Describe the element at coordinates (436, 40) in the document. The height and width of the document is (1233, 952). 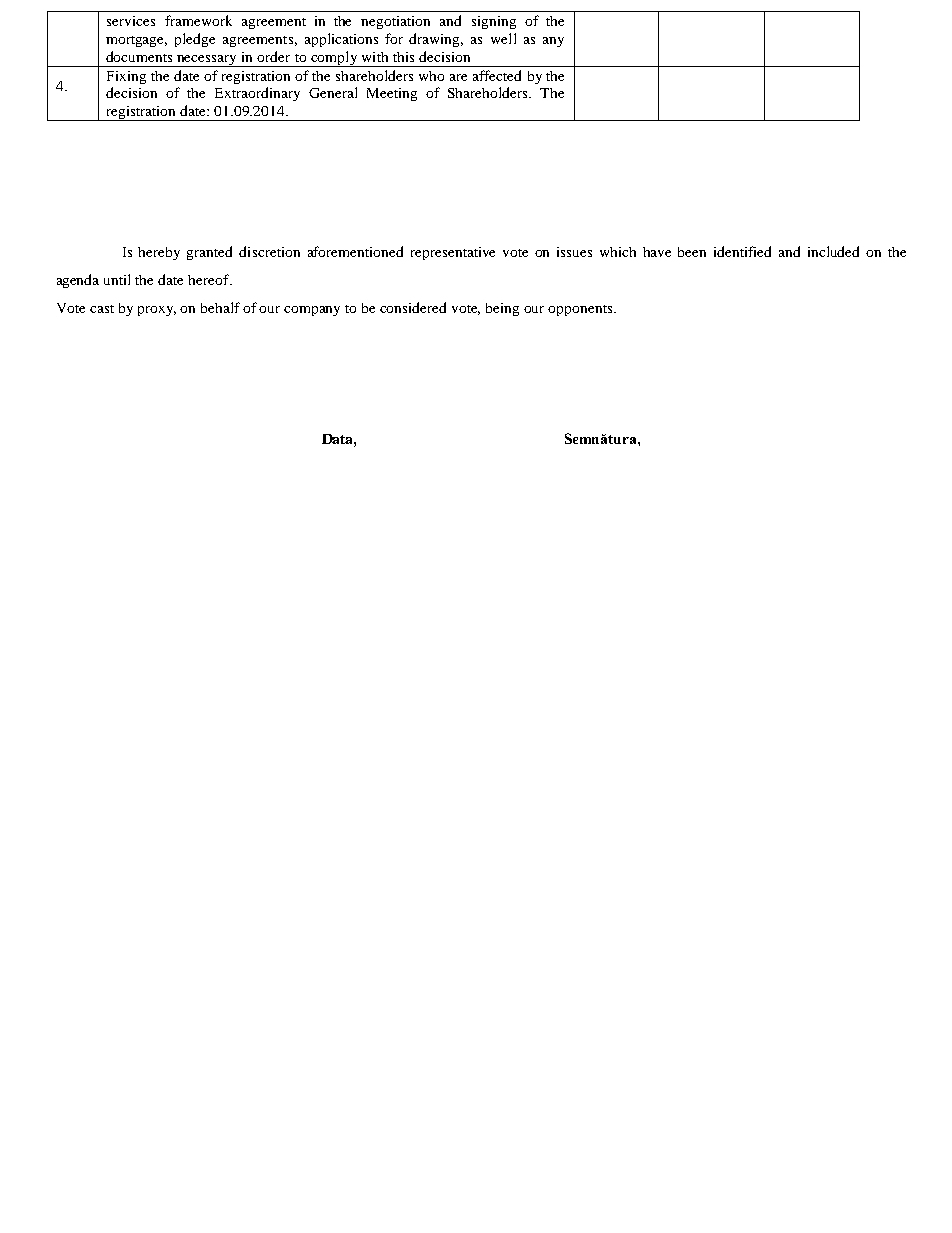
I see `drawing` at that location.
